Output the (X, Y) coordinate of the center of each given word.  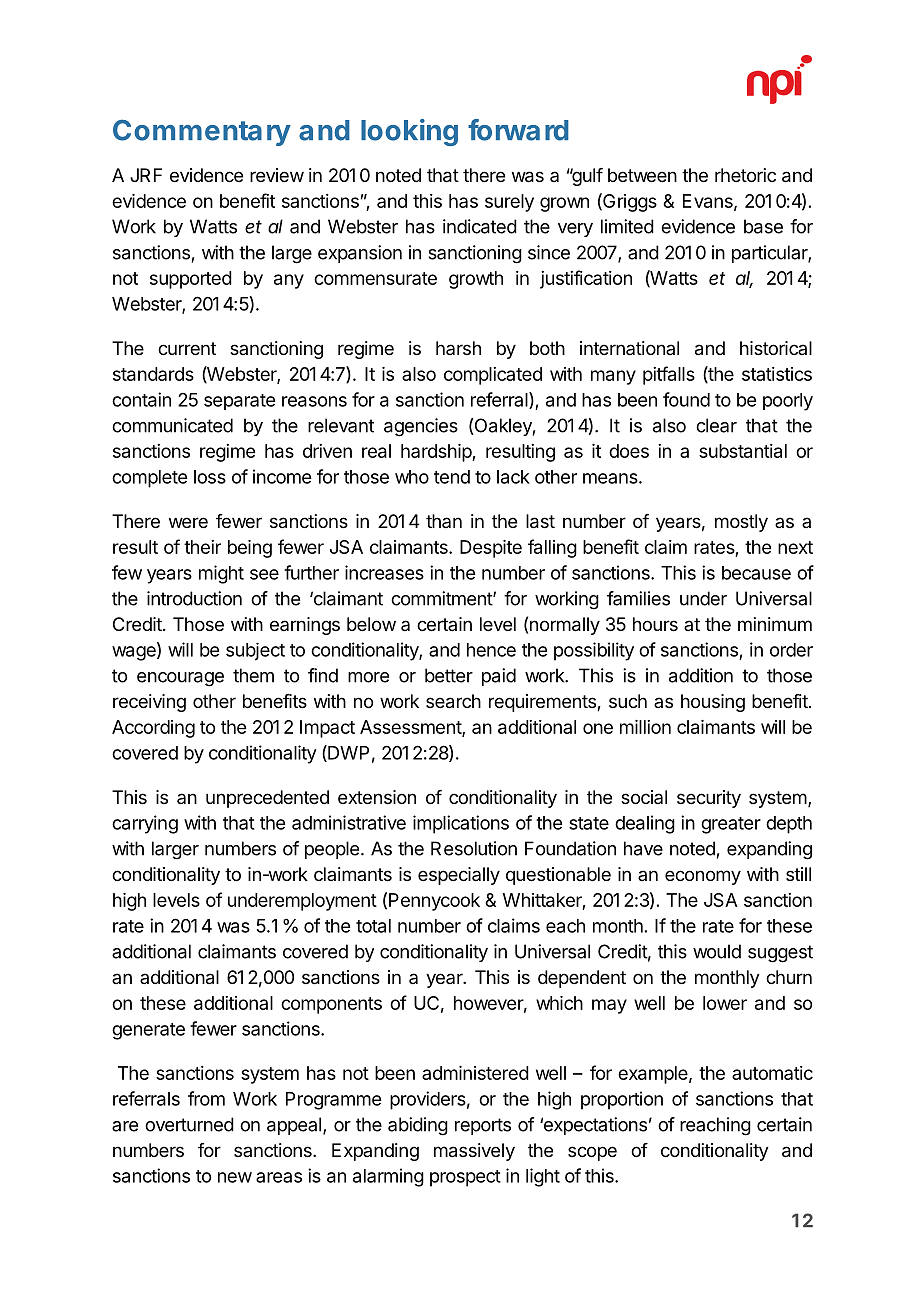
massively (474, 1152)
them (253, 675)
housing (713, 703)
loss (210, 477)
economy (703, 877)
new (235, 1177)
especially (459, 876)
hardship (437, 453)
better (449, 675)
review (277, 175)
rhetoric (745, 175)
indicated (480, 226)
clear (716, 425)
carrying (145, 824)
